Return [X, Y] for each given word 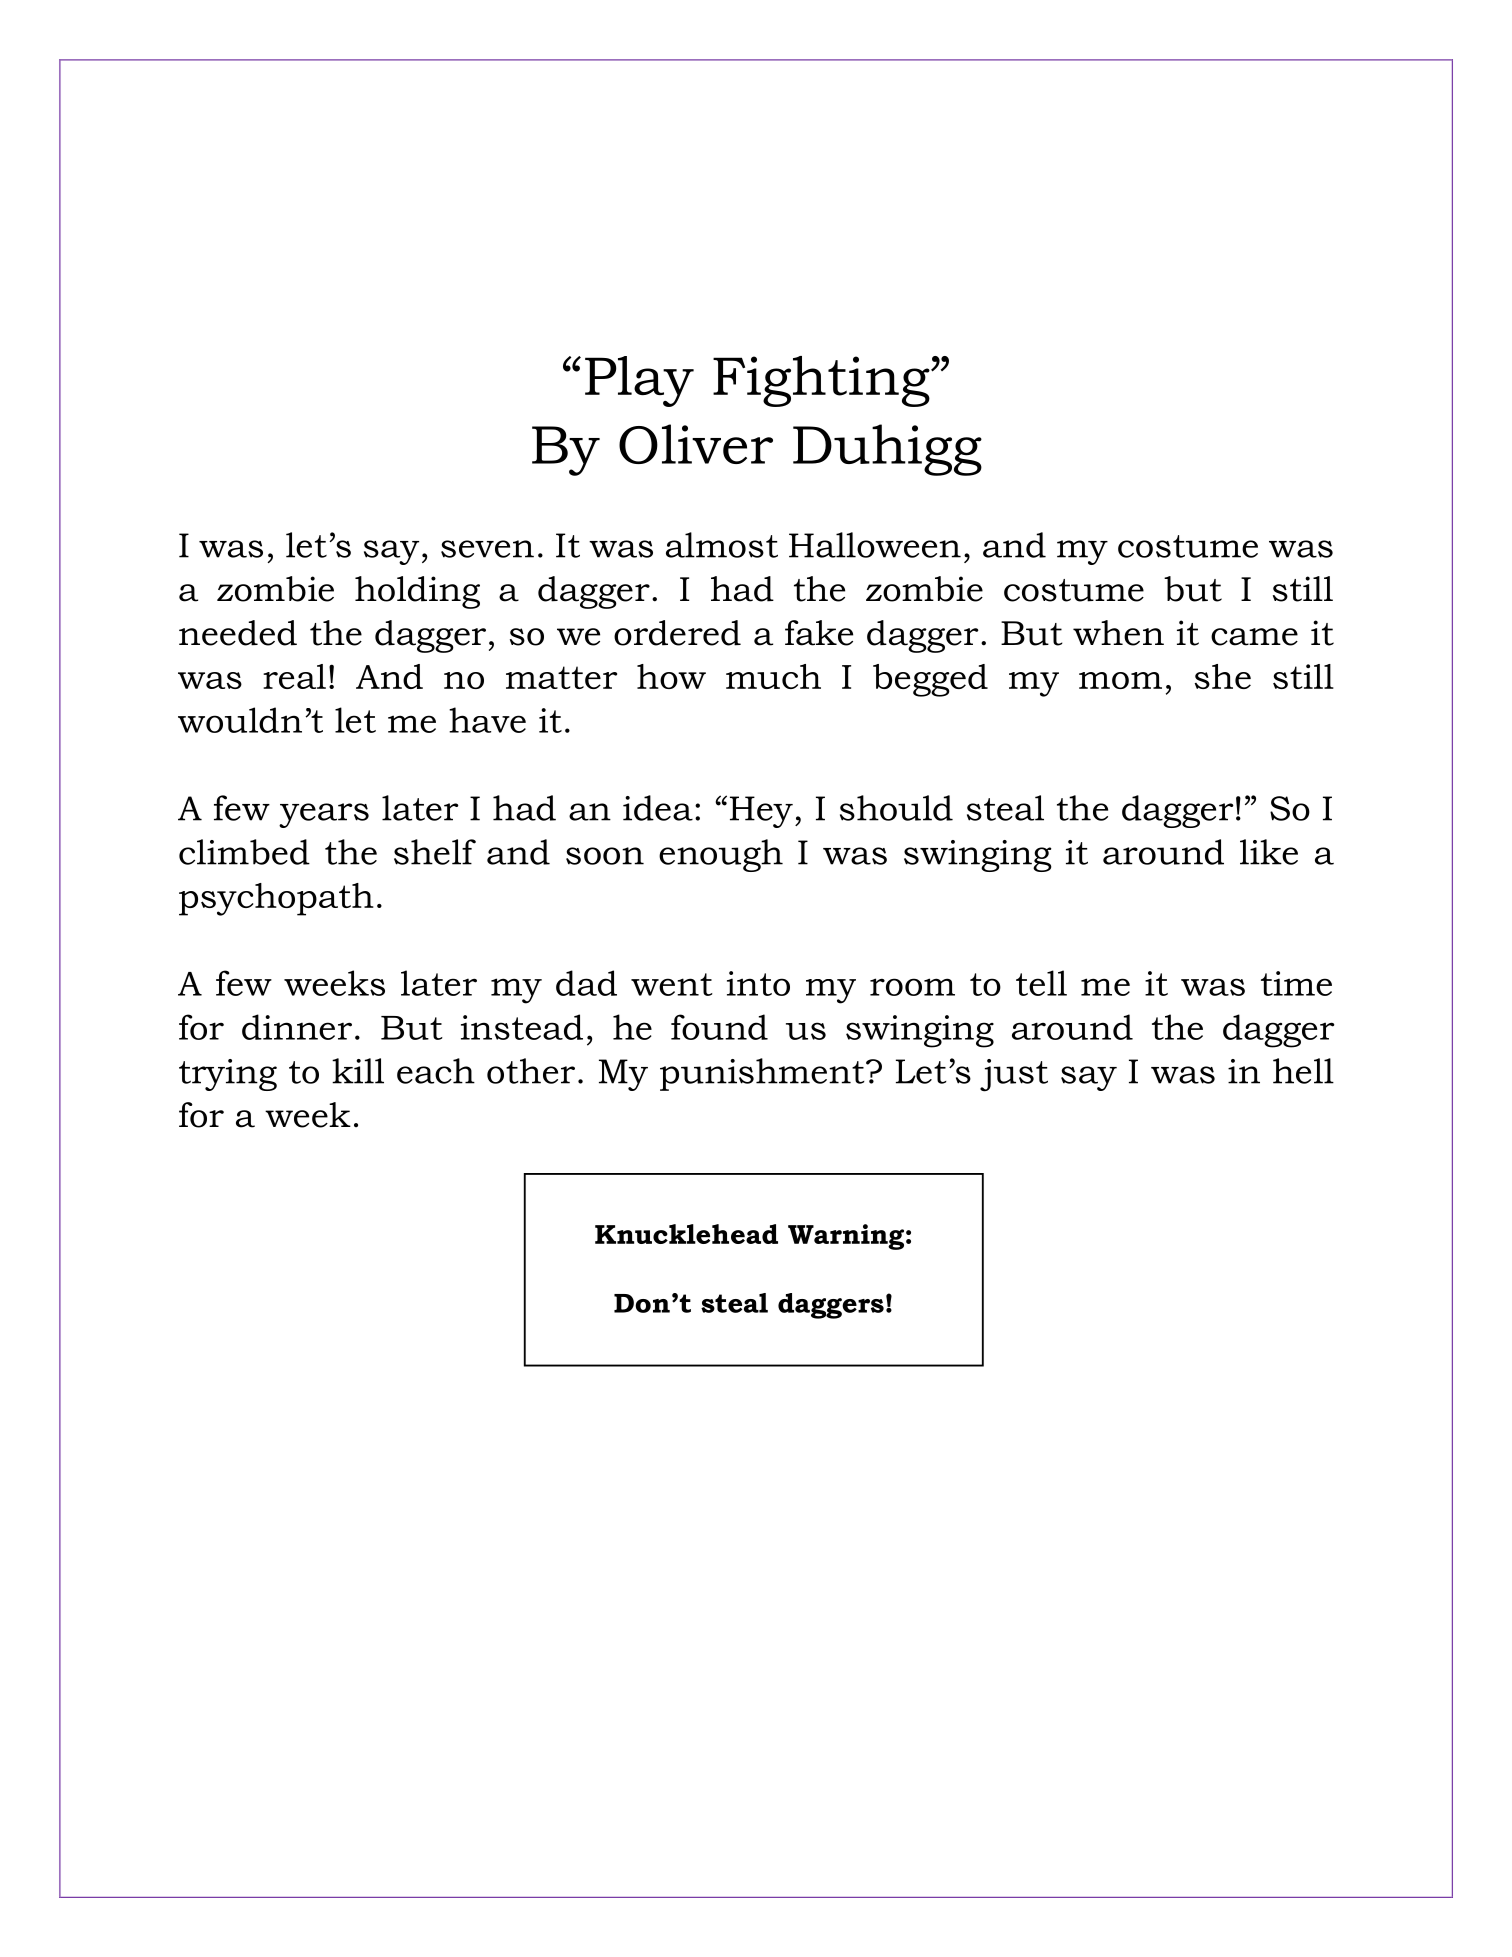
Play [639, 381]
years [324, 815]
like [1269, 852]
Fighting [822, 381]
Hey [761, 812]
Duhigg [887, 450]
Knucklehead [686, 1234]
